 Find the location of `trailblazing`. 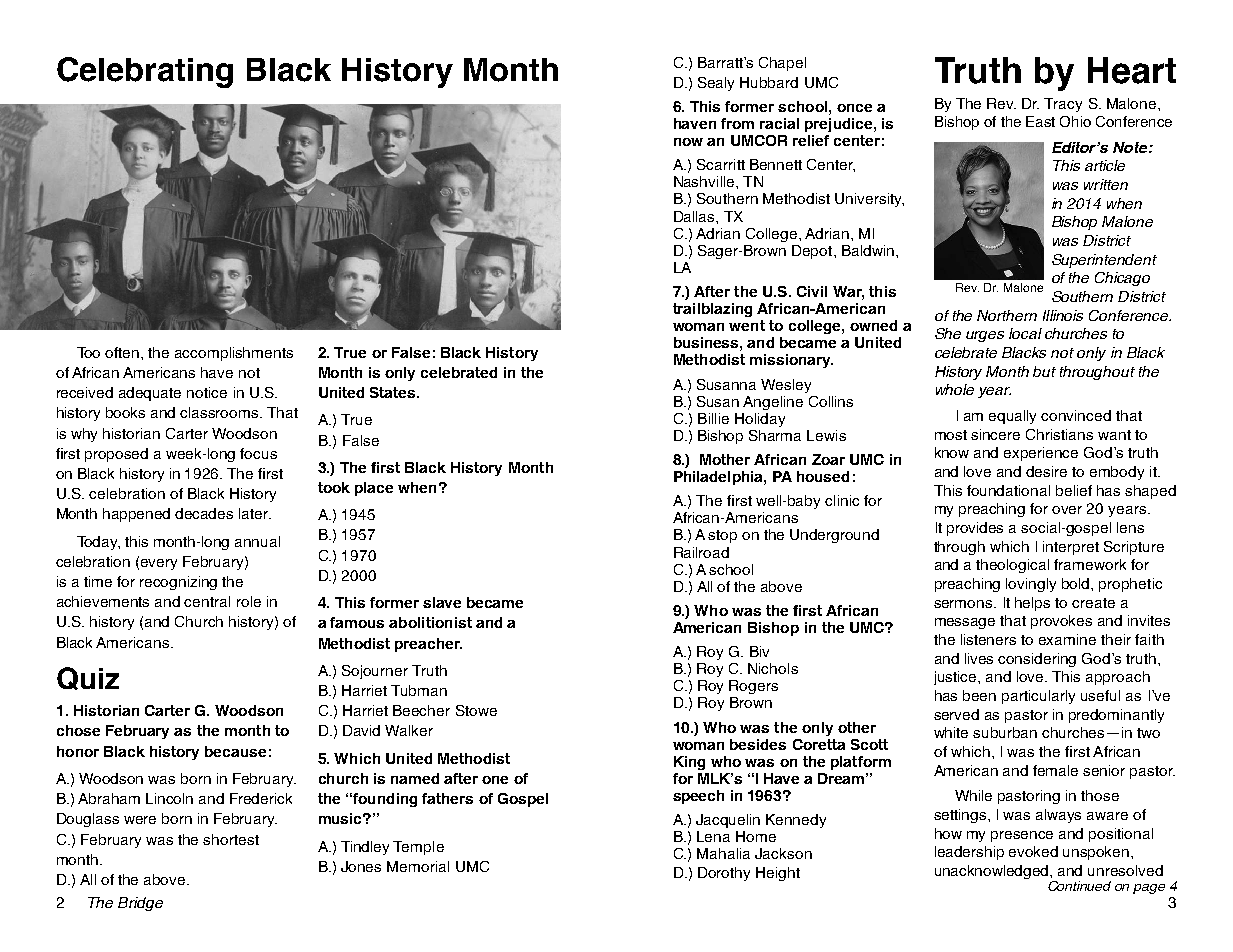

trailblazing is located at coordinates (712, 310).
